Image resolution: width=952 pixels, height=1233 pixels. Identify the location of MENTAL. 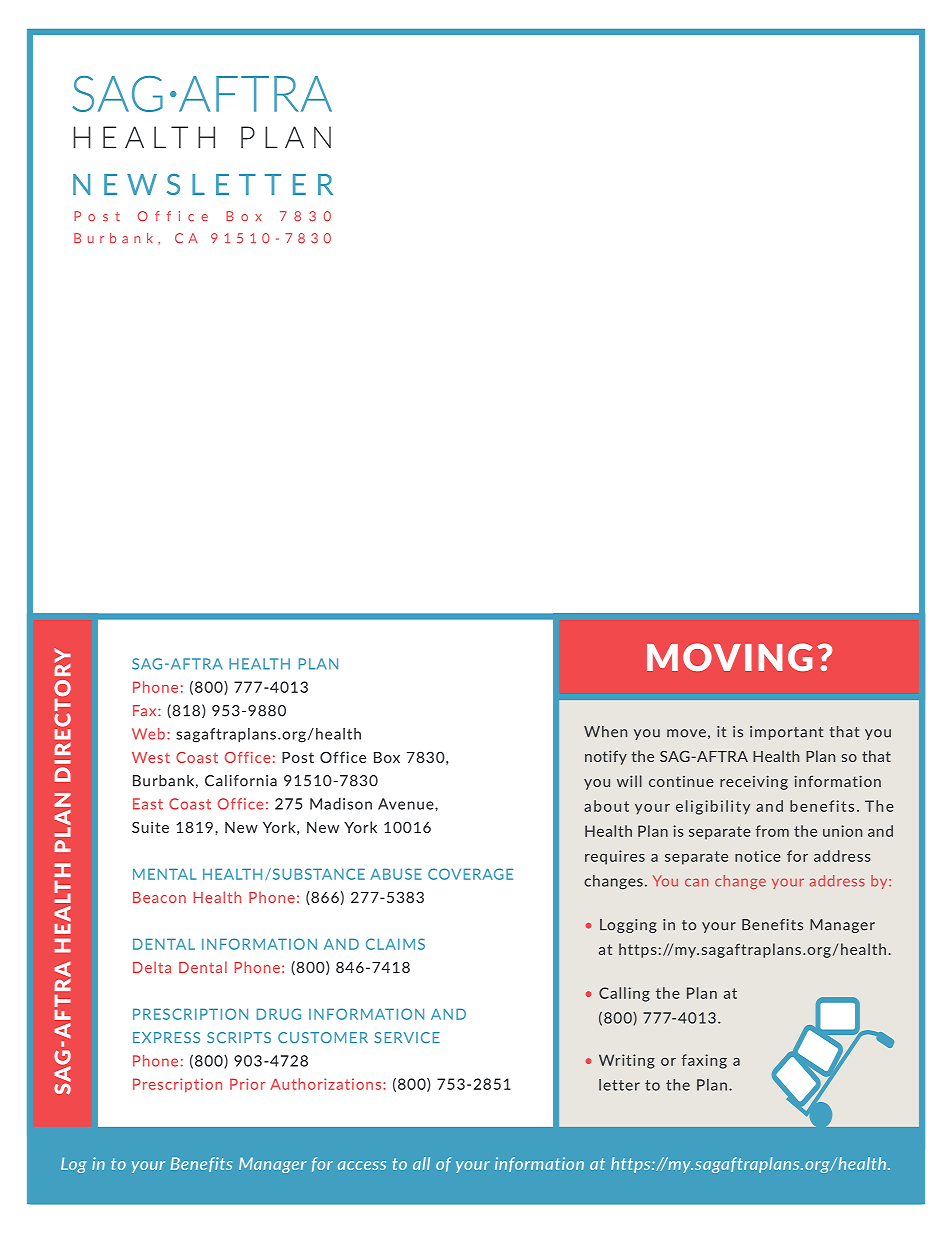
(164, 874).
